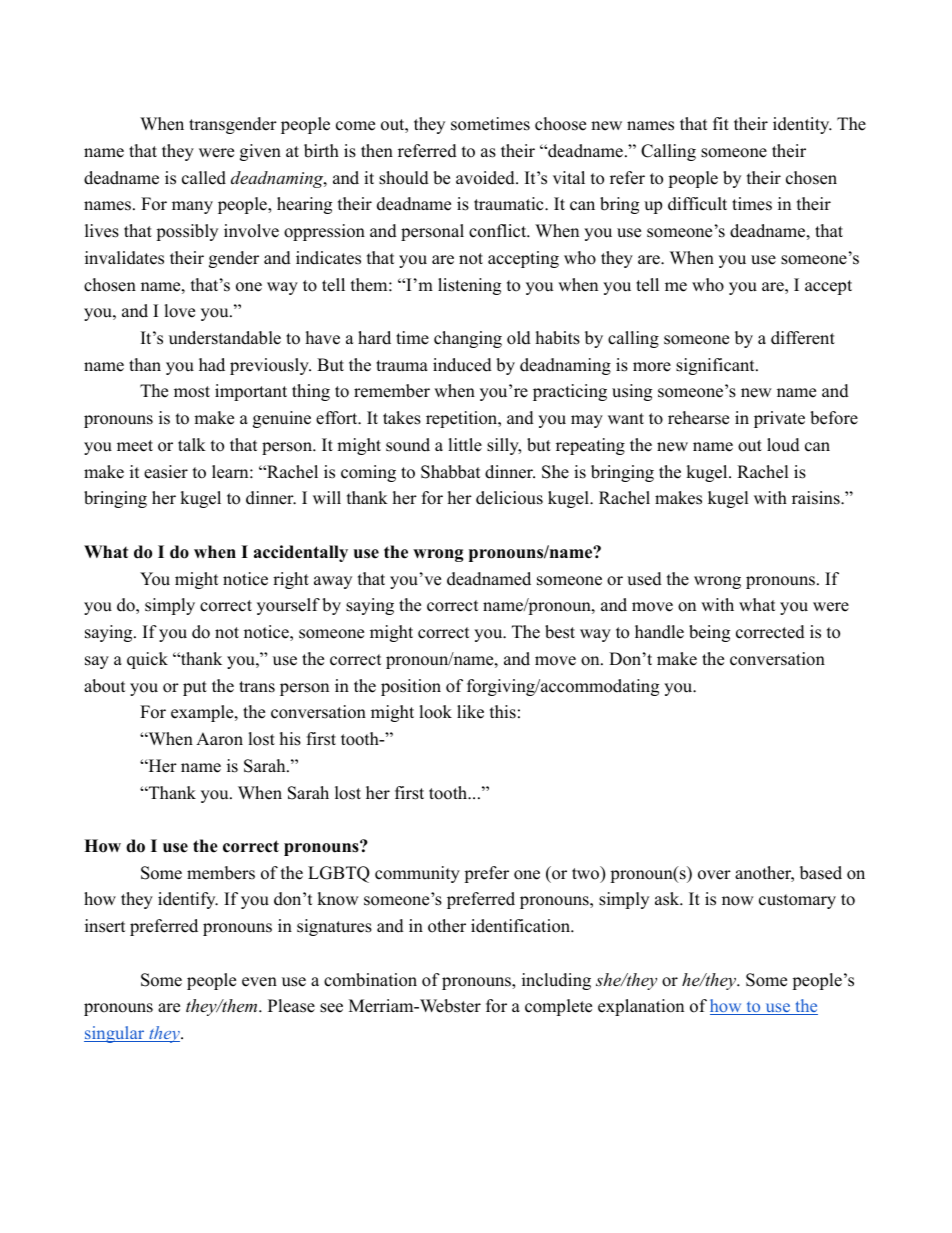  I want to click on like, so click(470, 712).
